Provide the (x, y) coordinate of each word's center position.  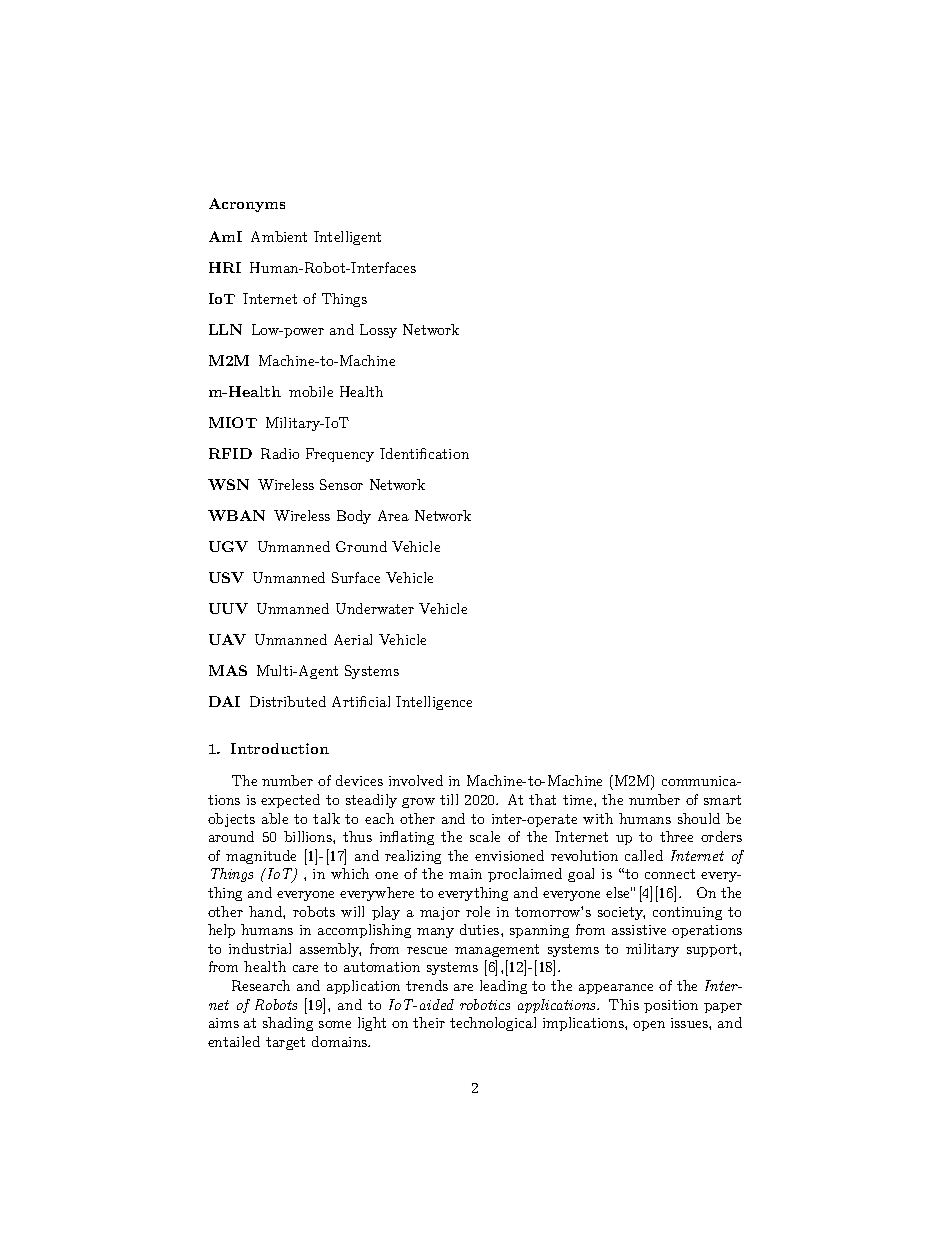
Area (393, 515)
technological (493, 1024)
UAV (227, 639)
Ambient (279, 236)
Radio (280, 453)
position (671, 1006)
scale (485, 836)
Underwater (375, 608)
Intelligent (347, 238)
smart (722, 800)
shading (288, 1024)
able (275, 818)
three (676, 836)
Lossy (378, 331)
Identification (424, 453)
